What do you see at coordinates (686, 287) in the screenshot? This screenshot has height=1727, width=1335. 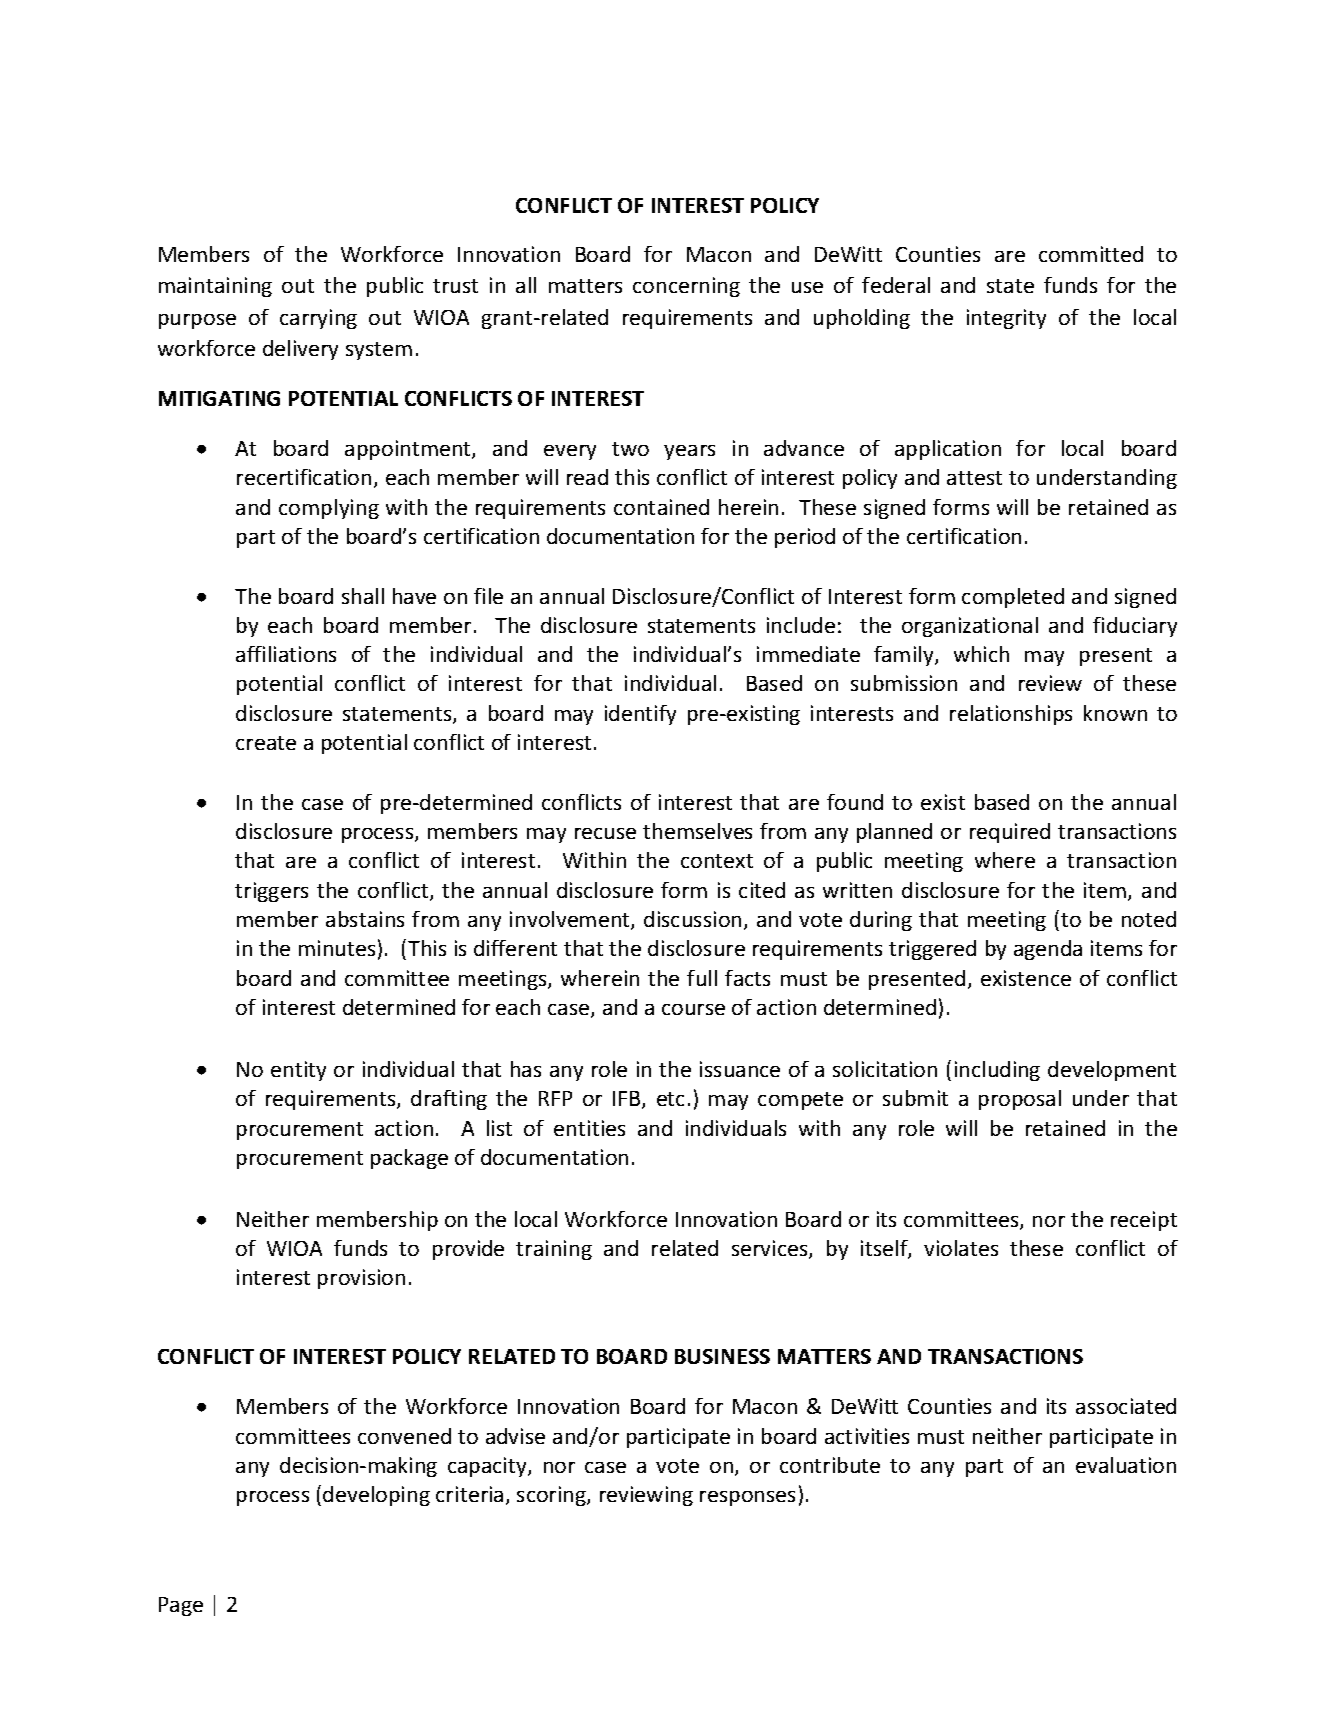 I see `concerning` at bounding box center [686, 287].
